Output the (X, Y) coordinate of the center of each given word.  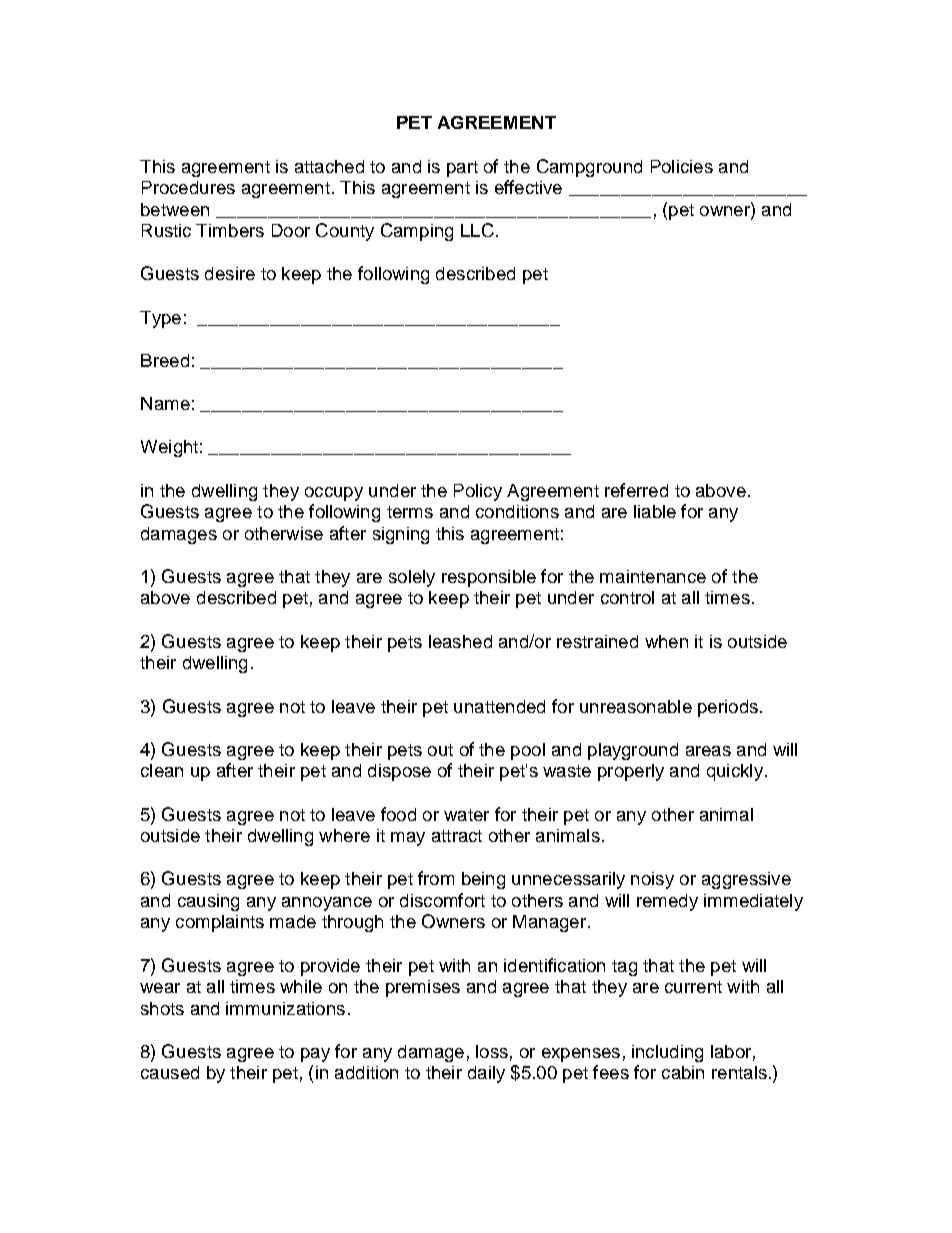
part (462, 169)
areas (708, 751)
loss (492, 1051)
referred (636, 490)
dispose (399, 772)
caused (170, 1072)
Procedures (188, 187)
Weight (169, 448)
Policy (478, 492)
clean (162, 770)
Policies (682, 166)
